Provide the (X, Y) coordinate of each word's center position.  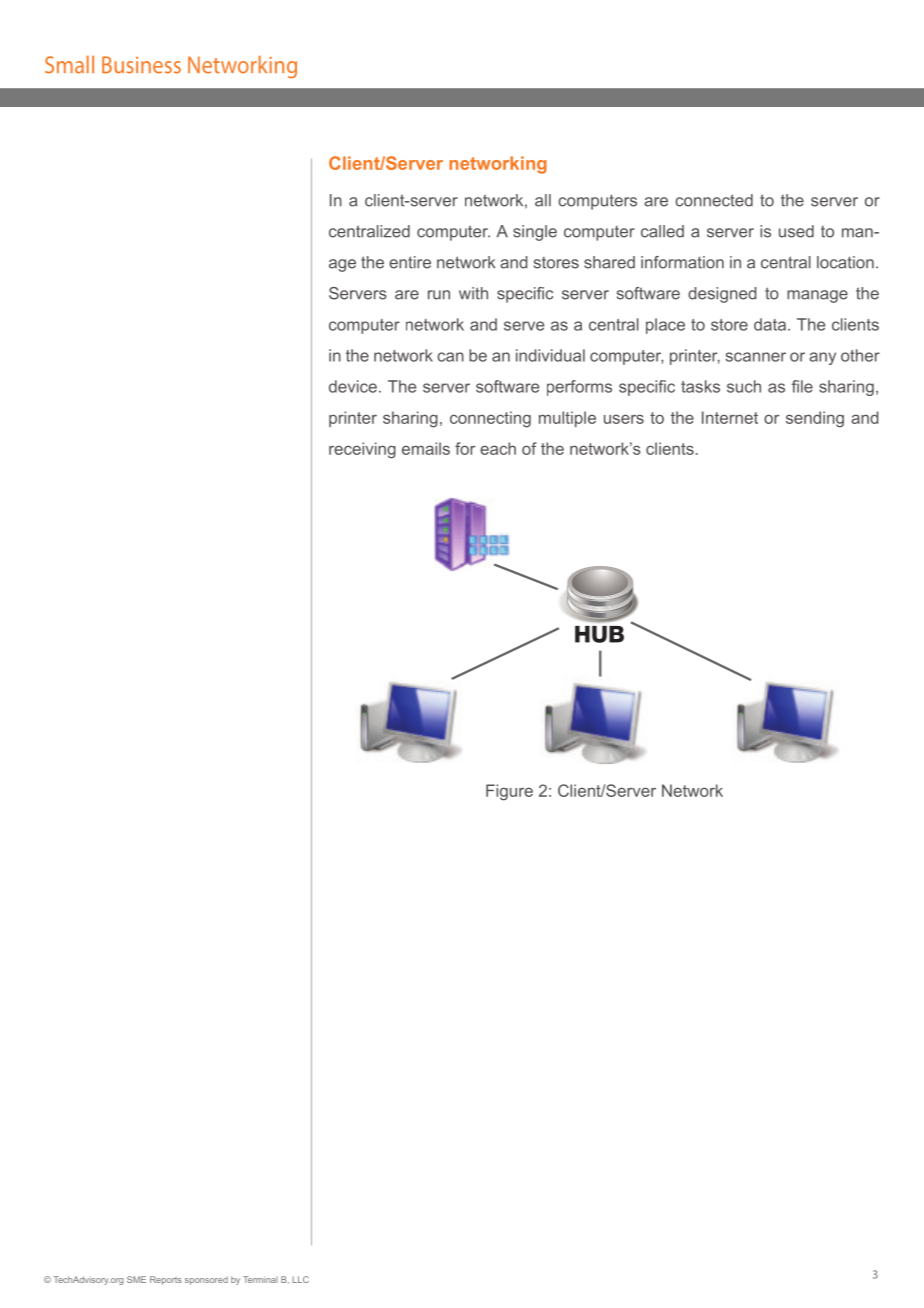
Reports (166, 1280)
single (535, 233)
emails (426, 448)
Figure (509, 792)
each (498, 448)
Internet (730, 417)
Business (141, 65)
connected (714, 200)
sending (815, 419)
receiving (362, 450)
